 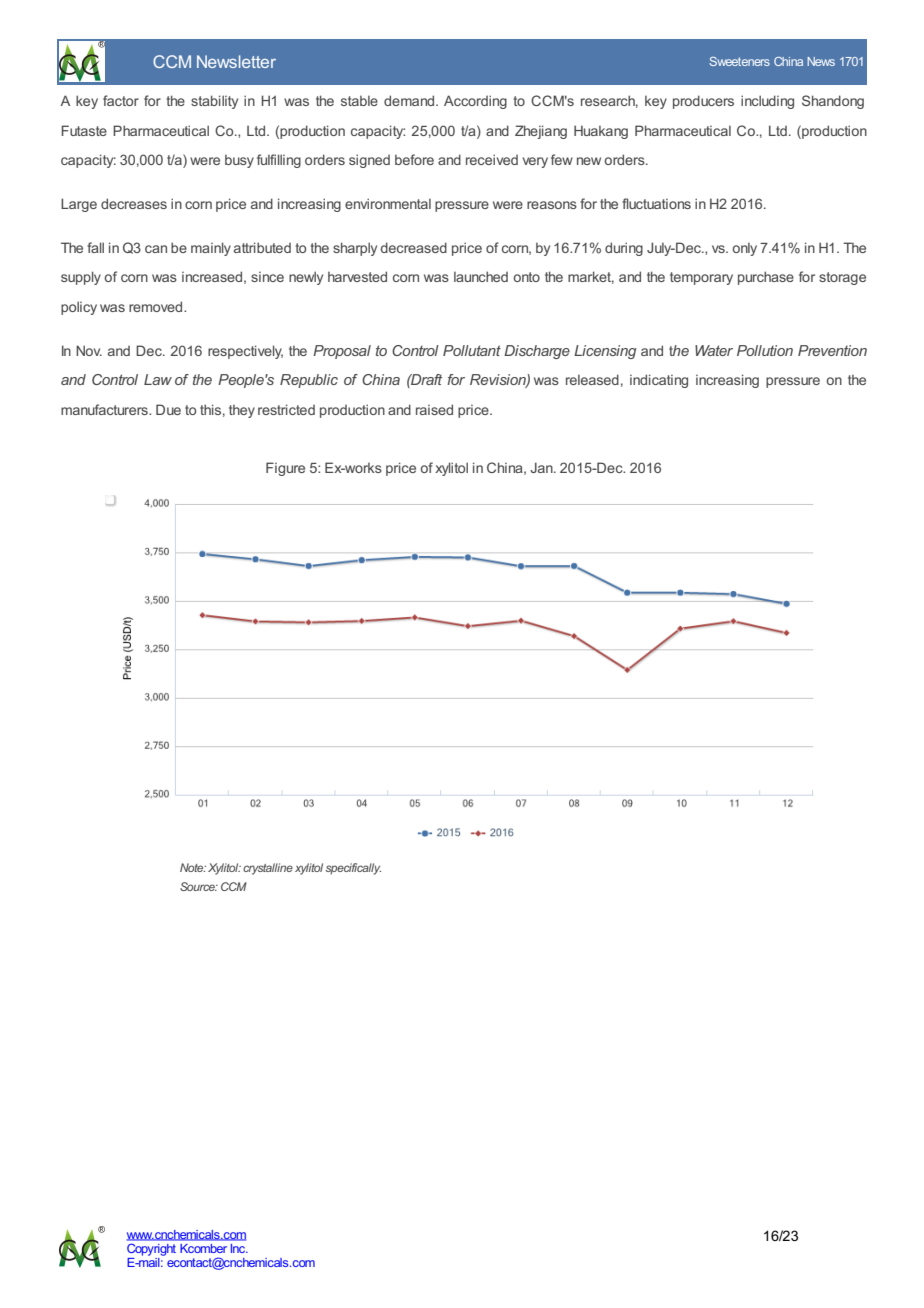 What do you see at coordinates (353, 869) in the screenshot?
I see `specifically` at bounding box center [353, 869].
